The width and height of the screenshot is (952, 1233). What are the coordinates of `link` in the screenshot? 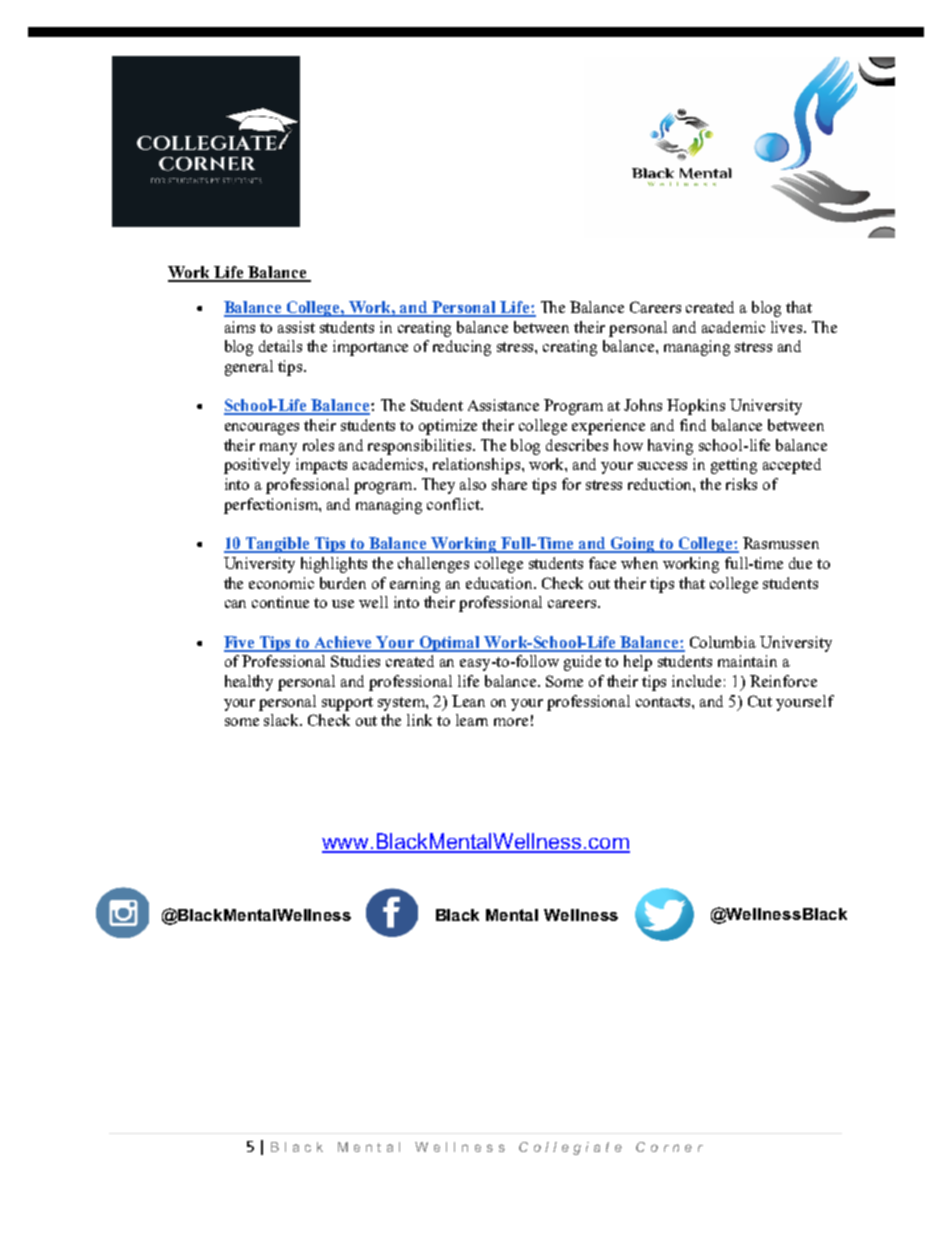 It's located at (419, 720).
